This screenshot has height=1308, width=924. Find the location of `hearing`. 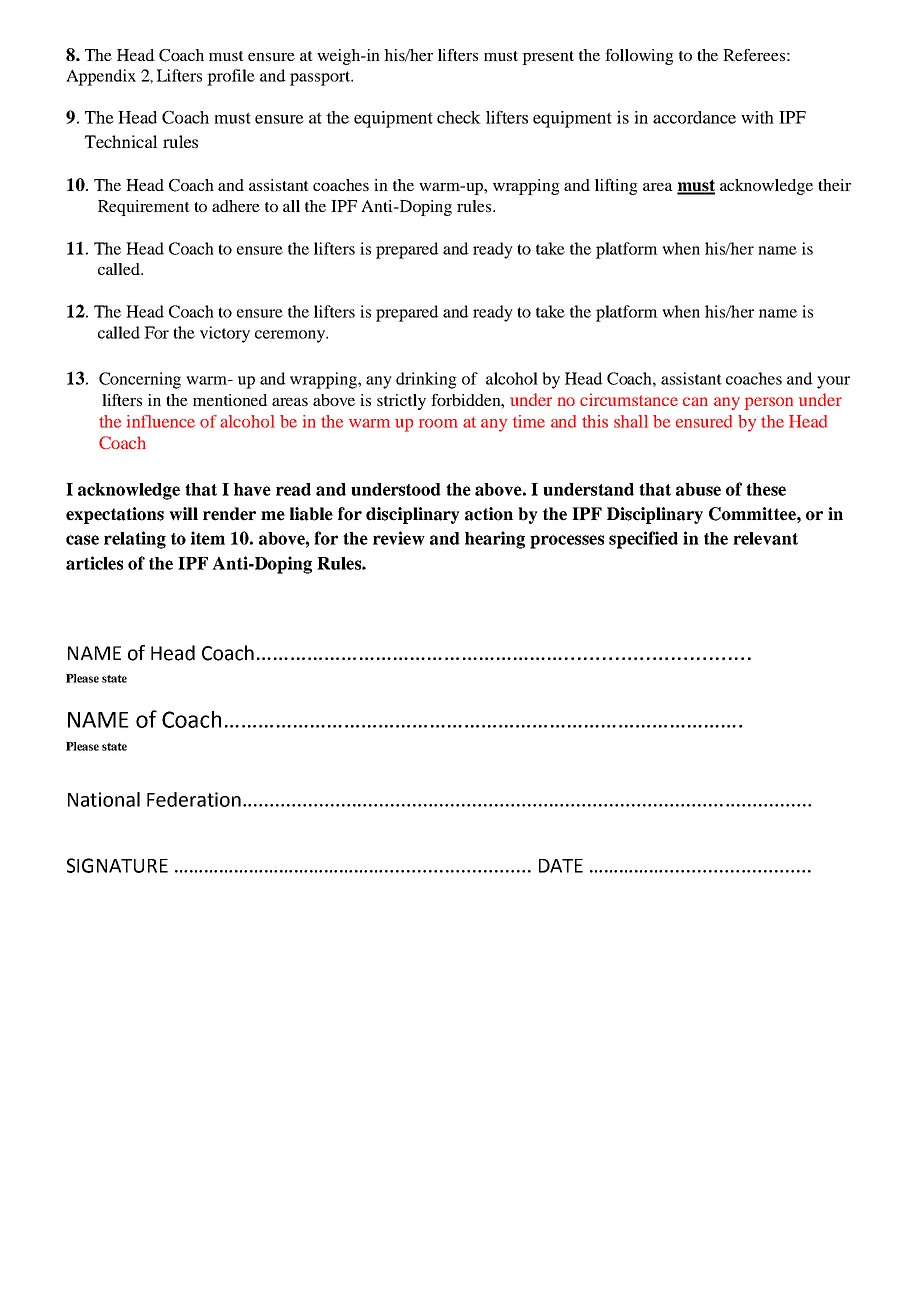

hearing is located at coordinates (495, 540).
